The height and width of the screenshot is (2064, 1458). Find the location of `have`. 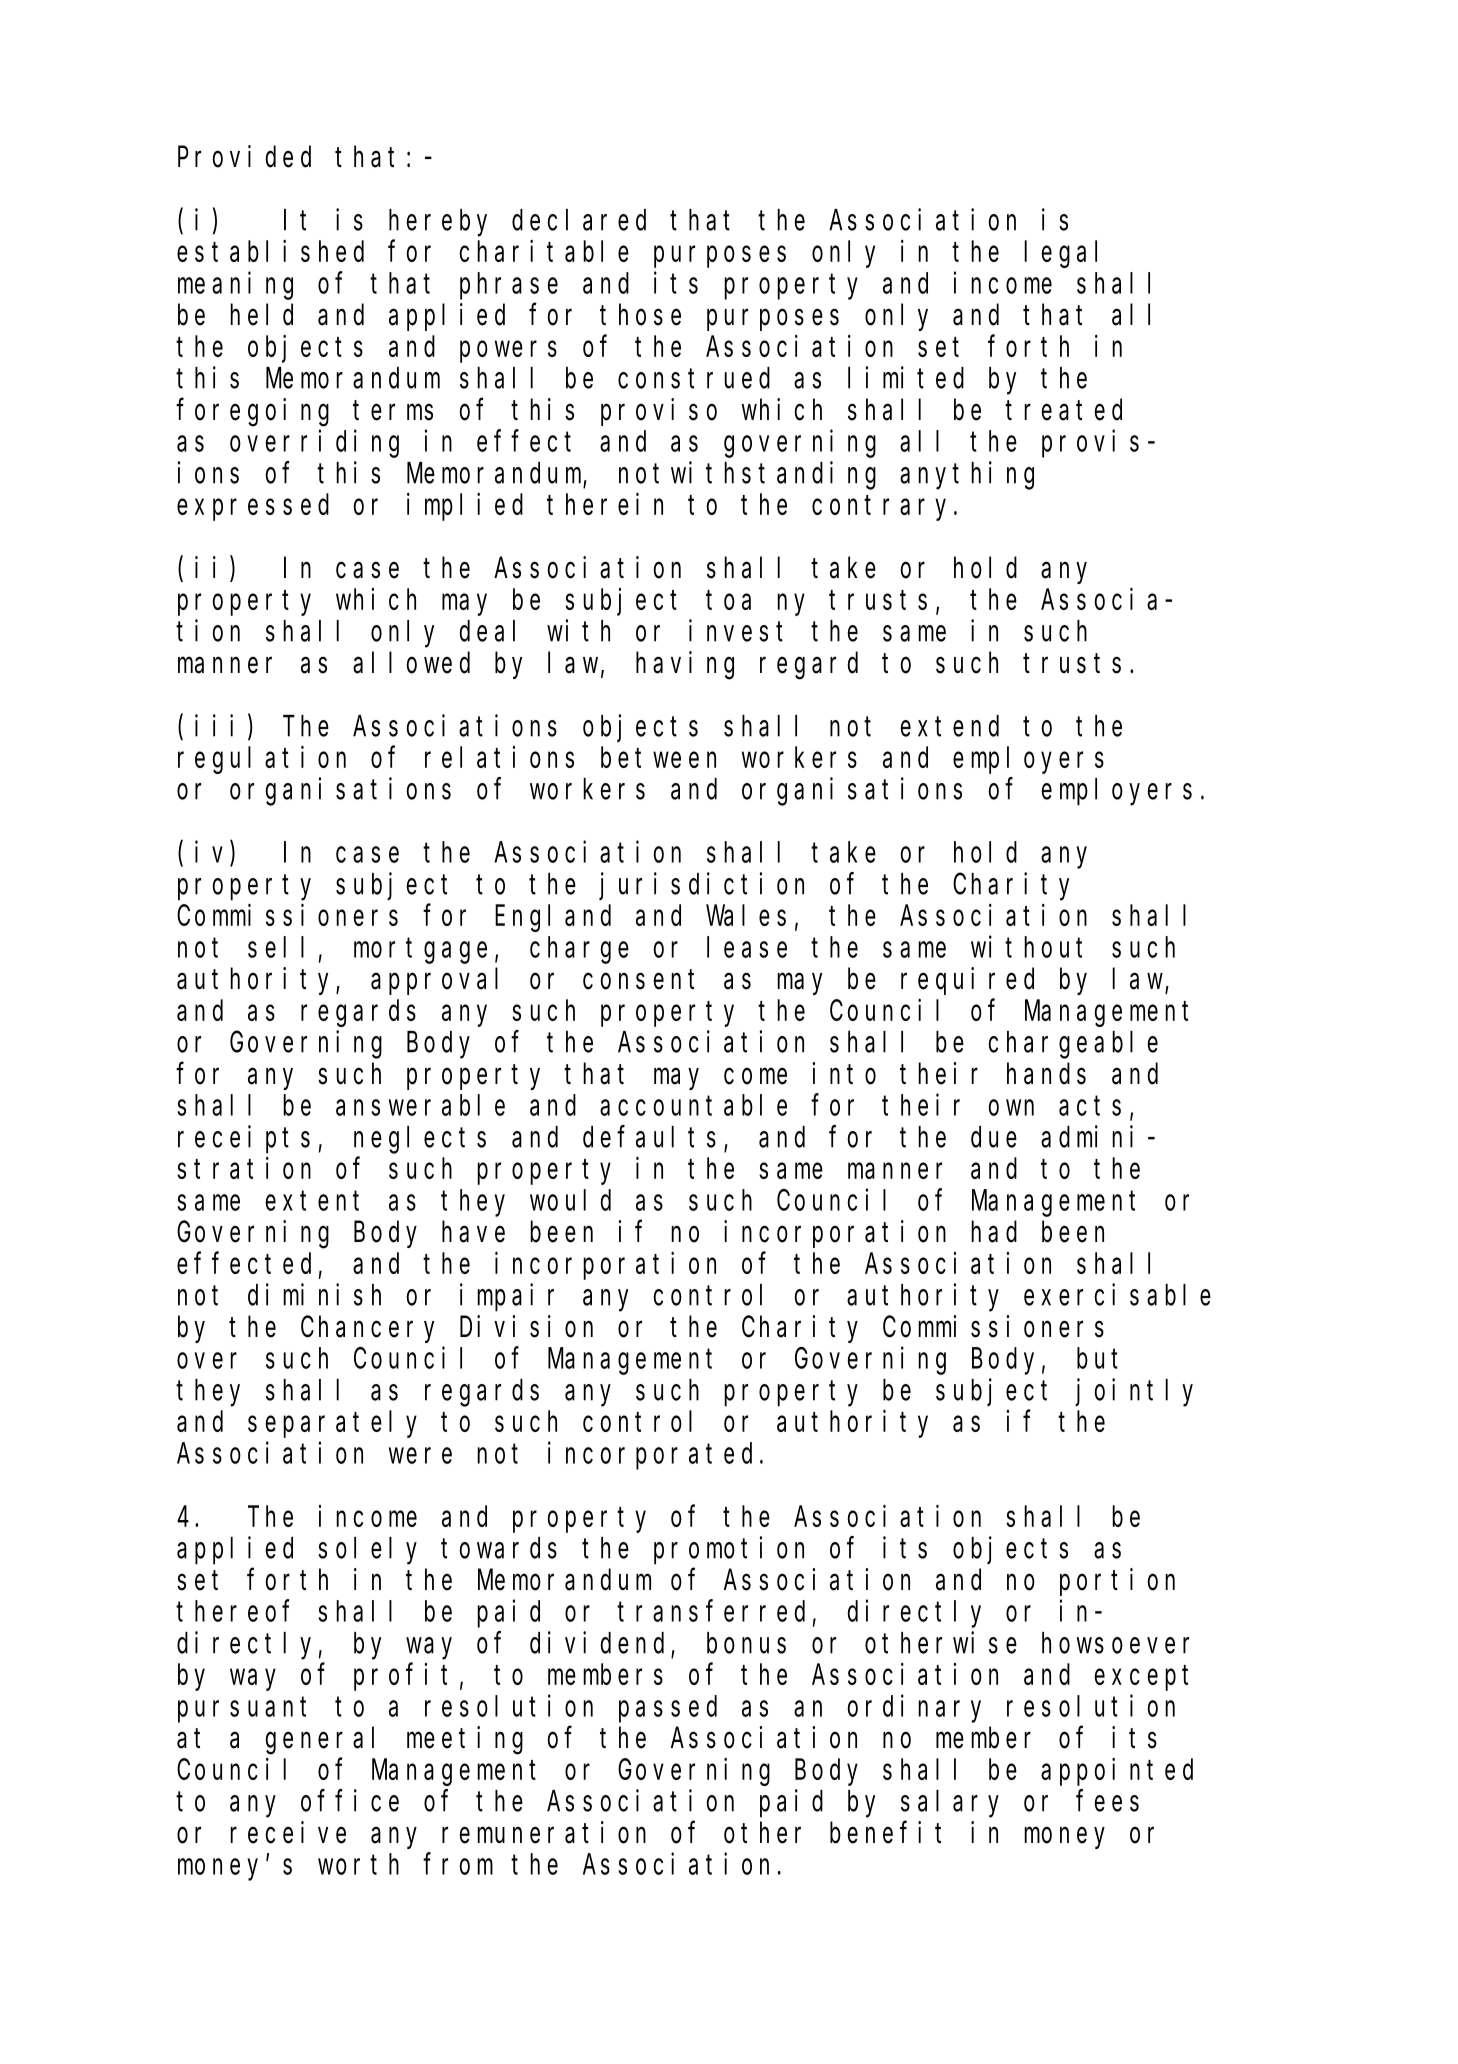

have is located at coordinates (473, 1232).
